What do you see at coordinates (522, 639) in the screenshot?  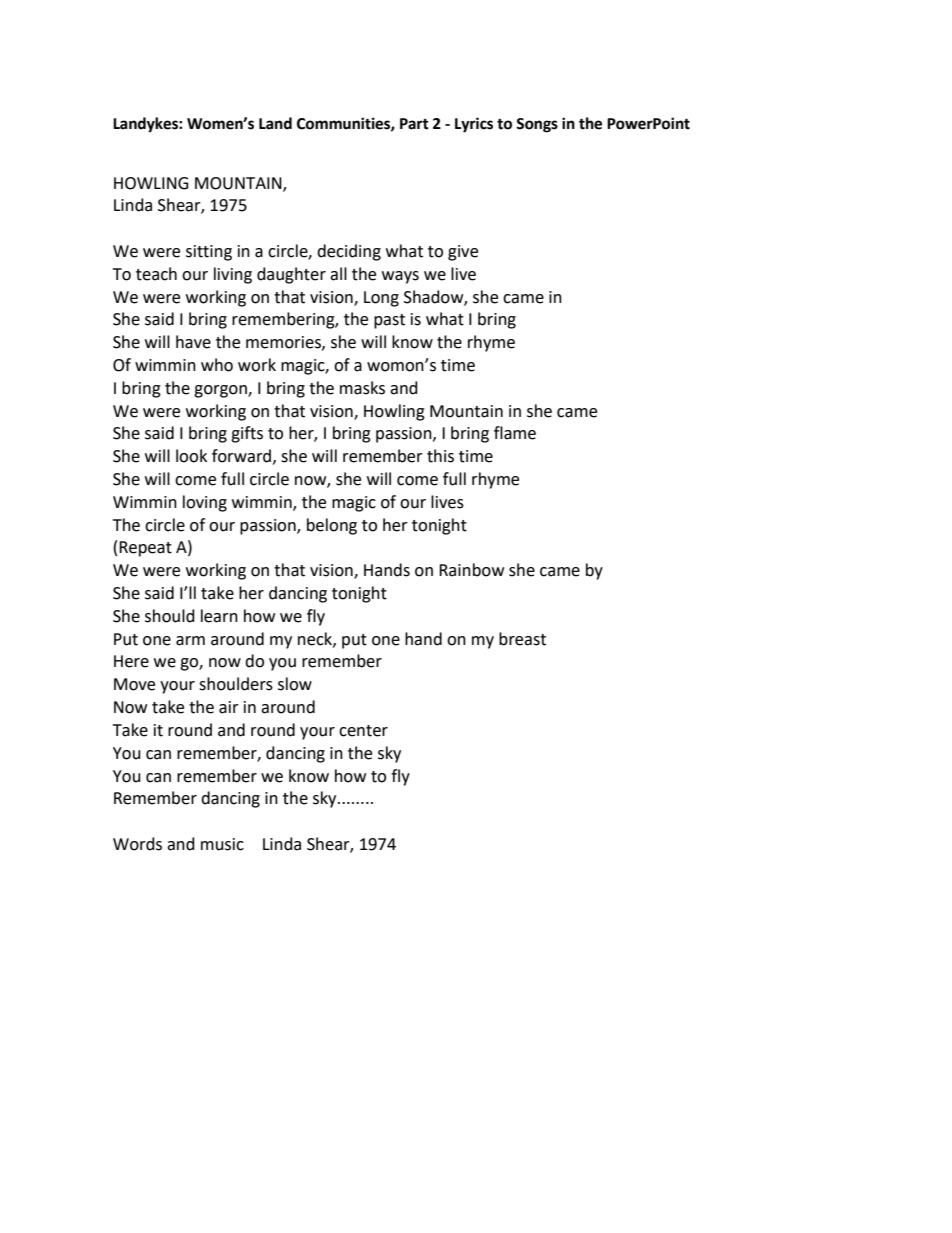 I see `breast` at bounding box center [522, 639].
